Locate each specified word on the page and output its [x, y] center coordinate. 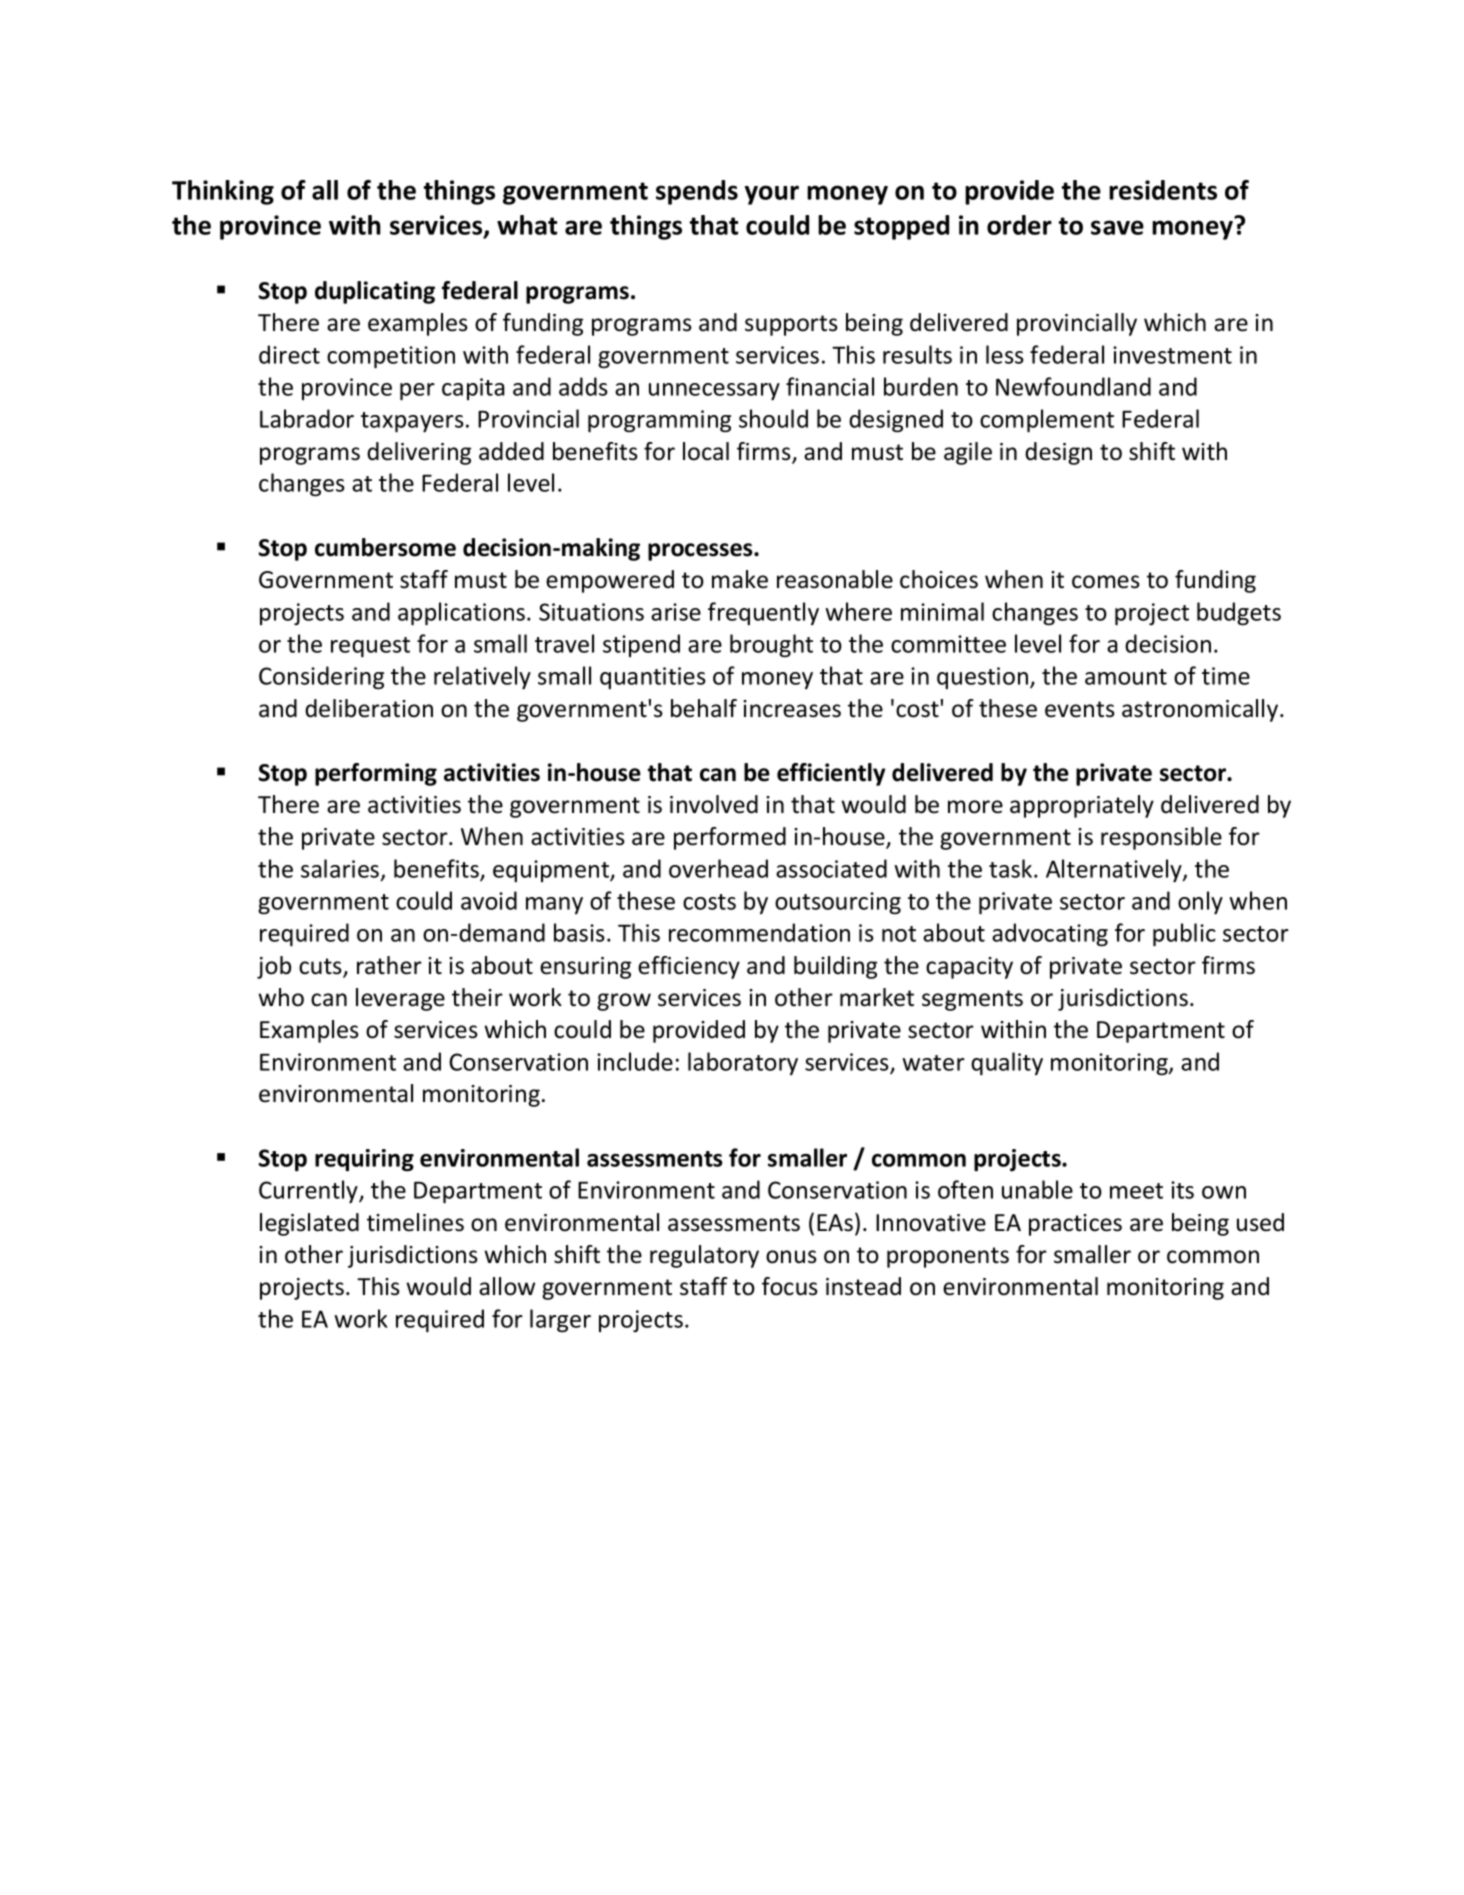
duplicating [375, 292]
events [1080, 709]
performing [376, 774]
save [1117, 227]
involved [714, 804]
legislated [309, 1224]
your [772, 195]
